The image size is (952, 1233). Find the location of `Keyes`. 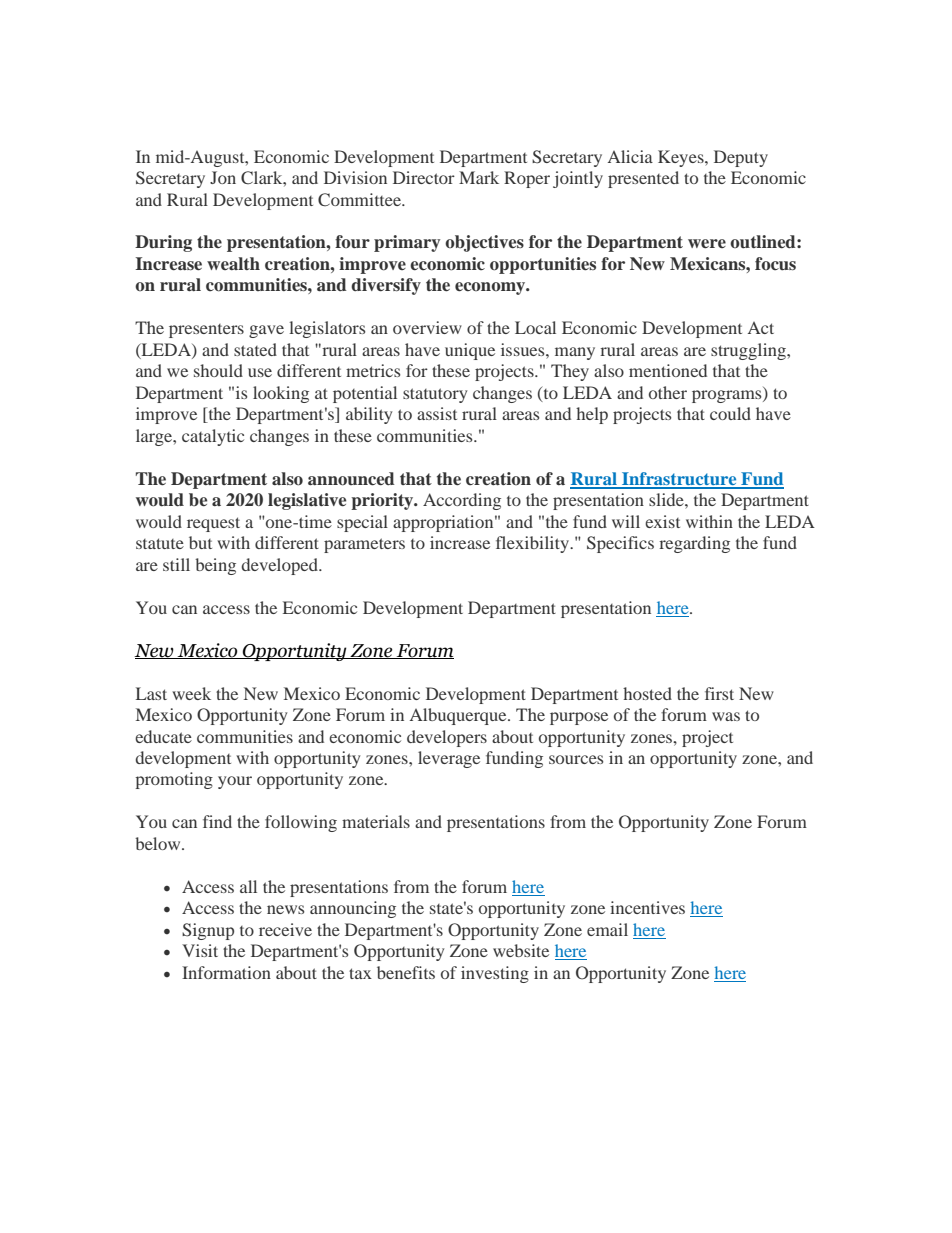

Keyes is located at coordinates (682, 158).
